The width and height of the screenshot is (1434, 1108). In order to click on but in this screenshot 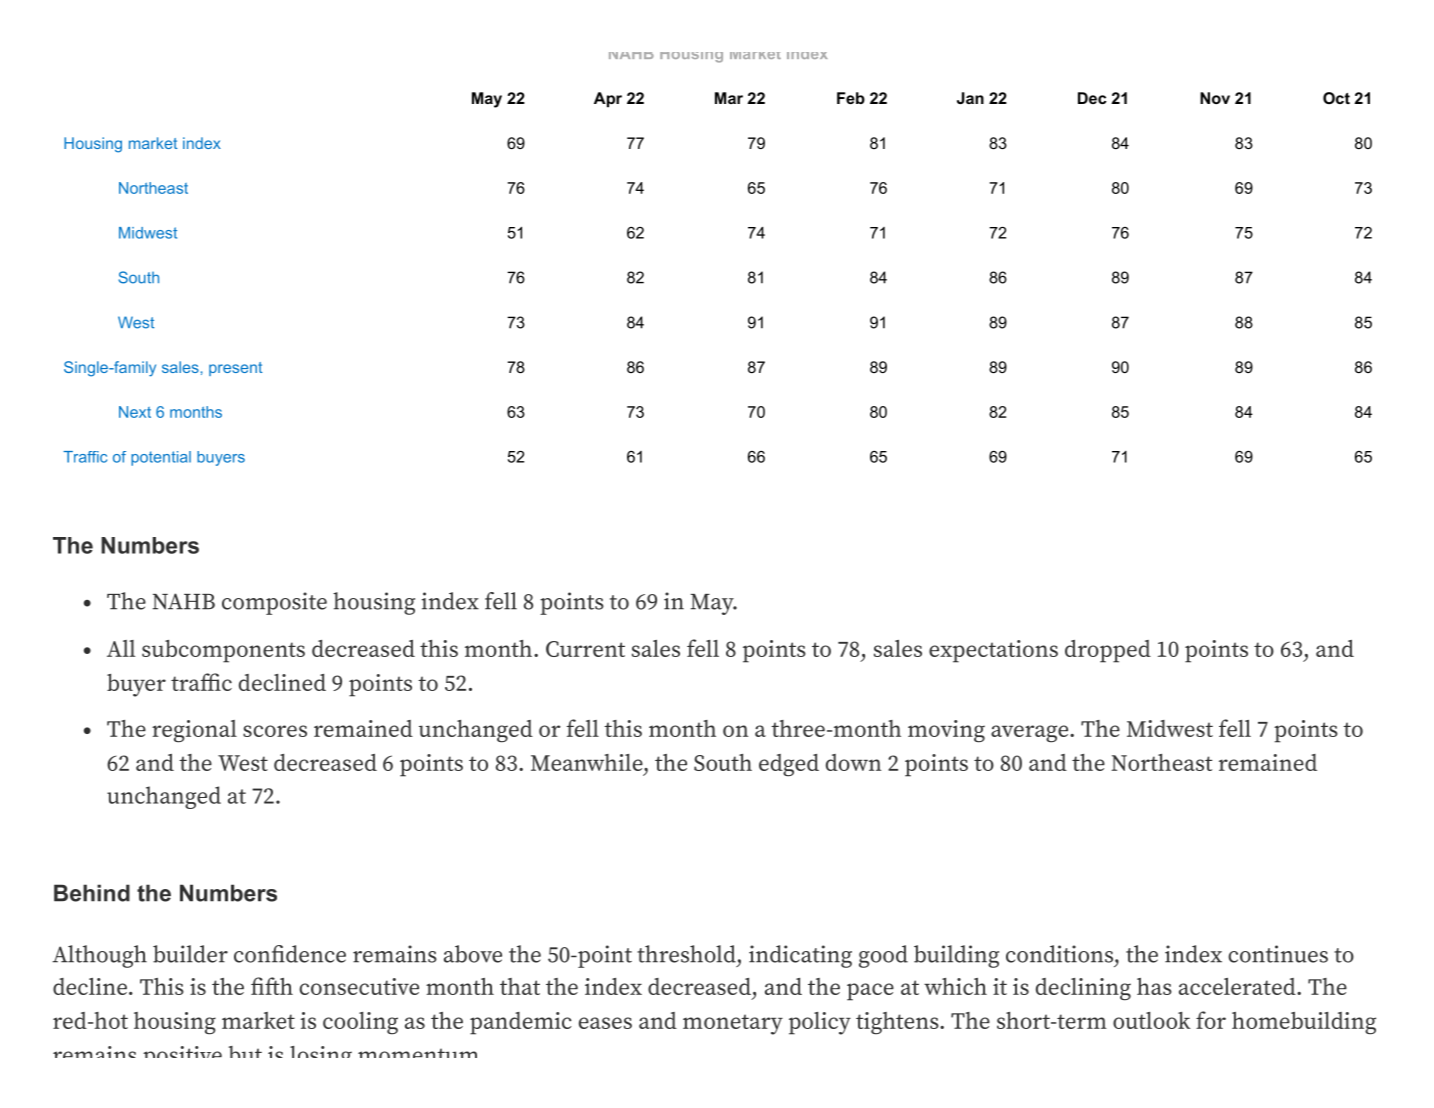, I will do `click(245, 1052)`.
